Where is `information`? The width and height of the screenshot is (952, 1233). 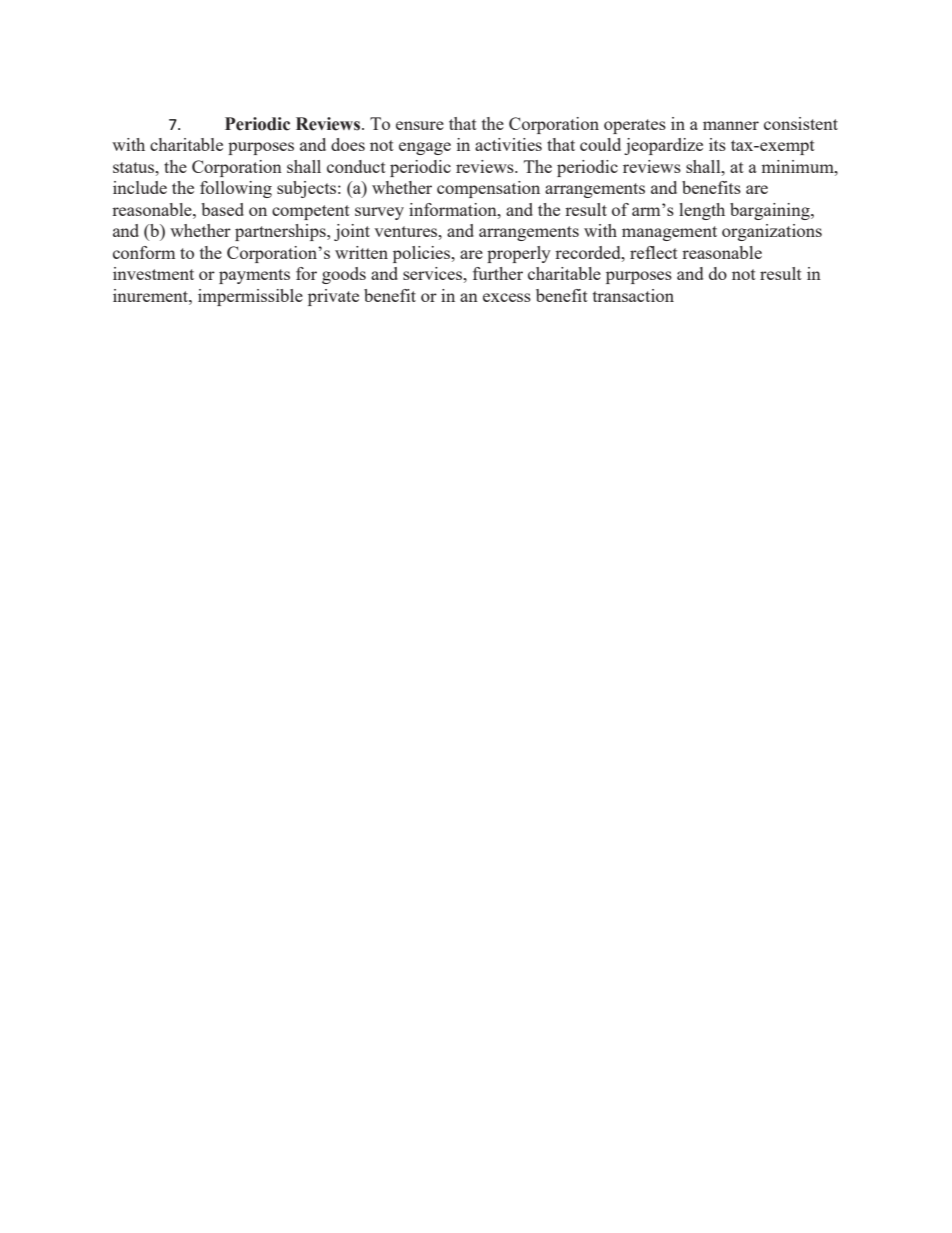
information is located at coordinates (454, 209).
